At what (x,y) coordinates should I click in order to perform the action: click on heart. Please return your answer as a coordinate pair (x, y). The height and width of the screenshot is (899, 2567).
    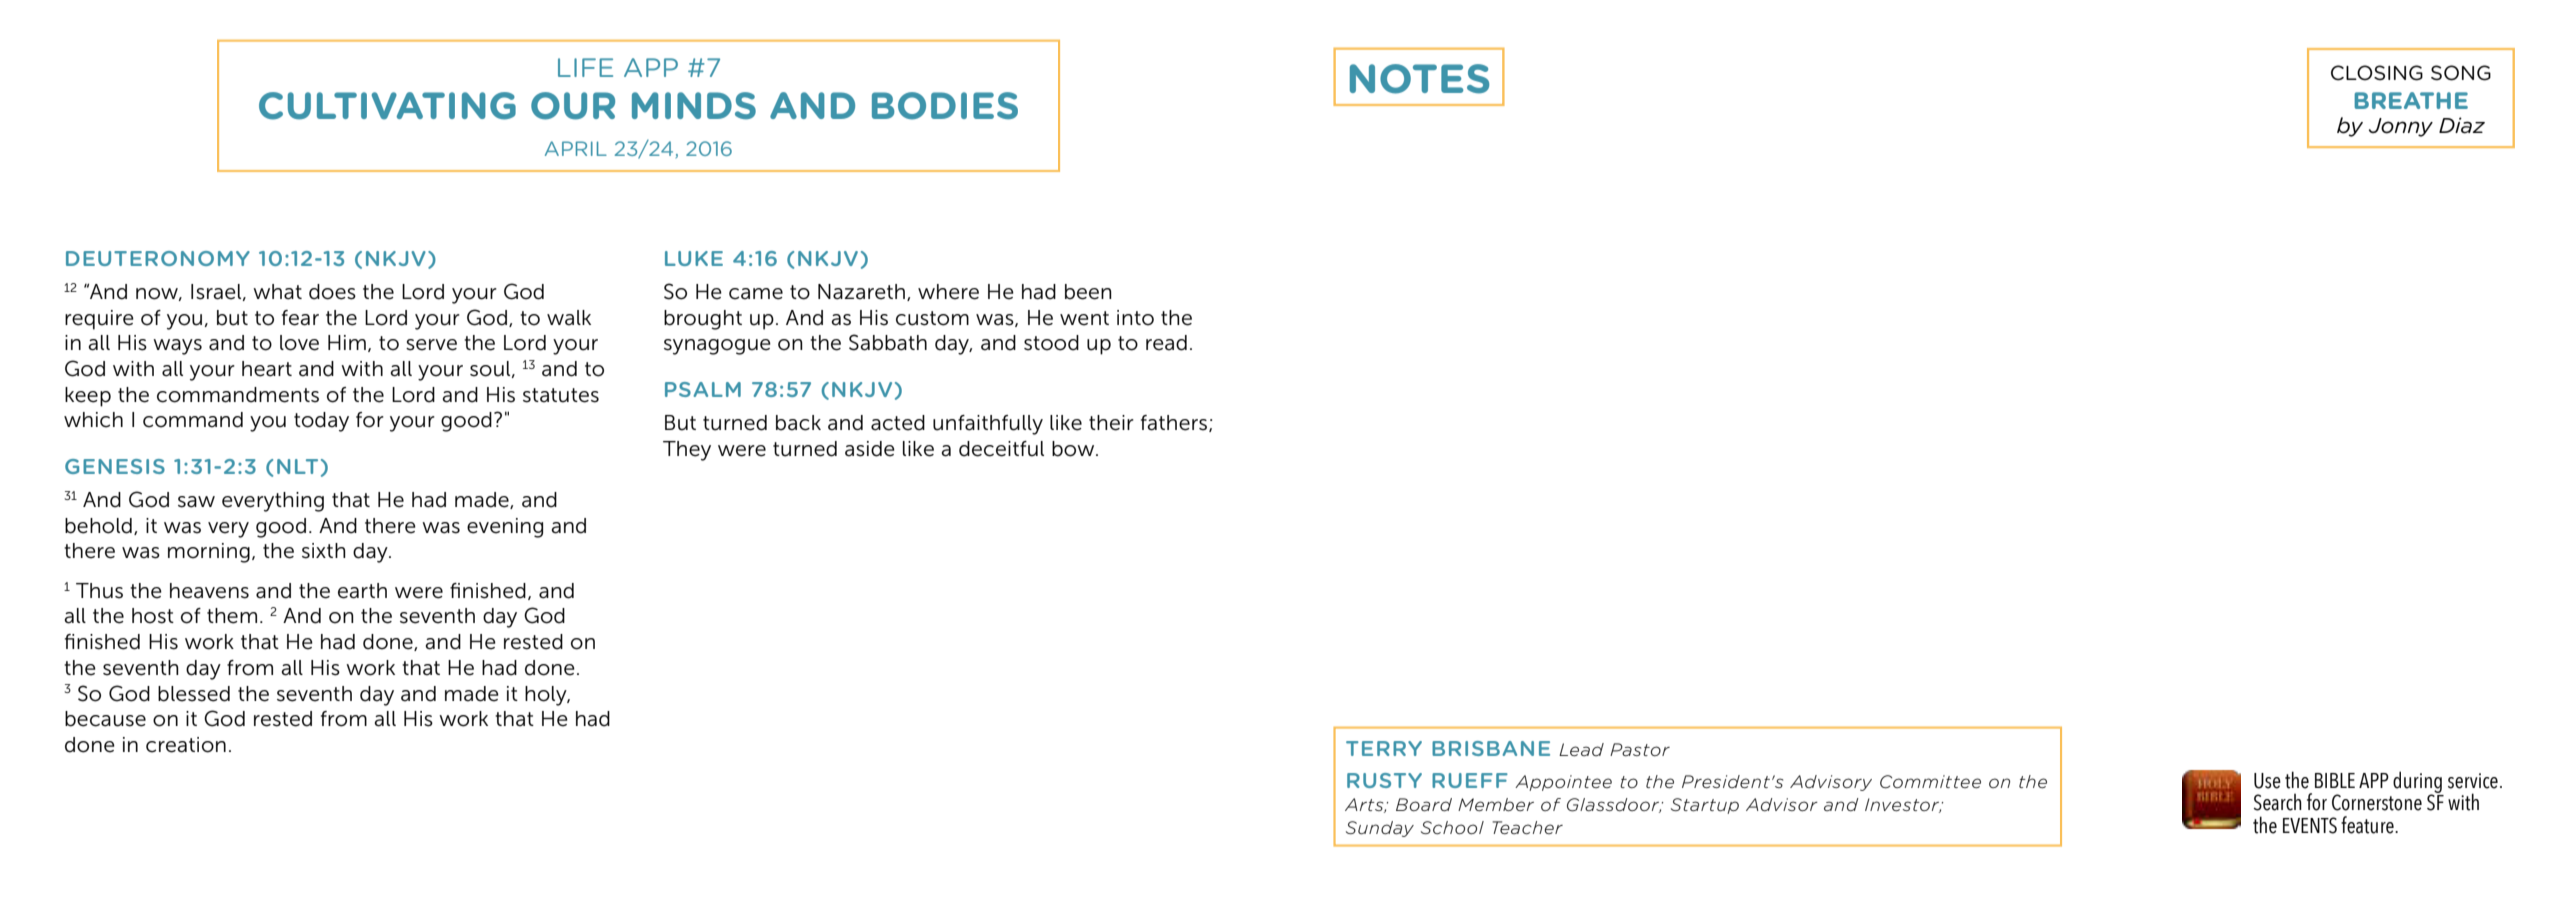
    Looking at the image, I should click on (267, 369).
